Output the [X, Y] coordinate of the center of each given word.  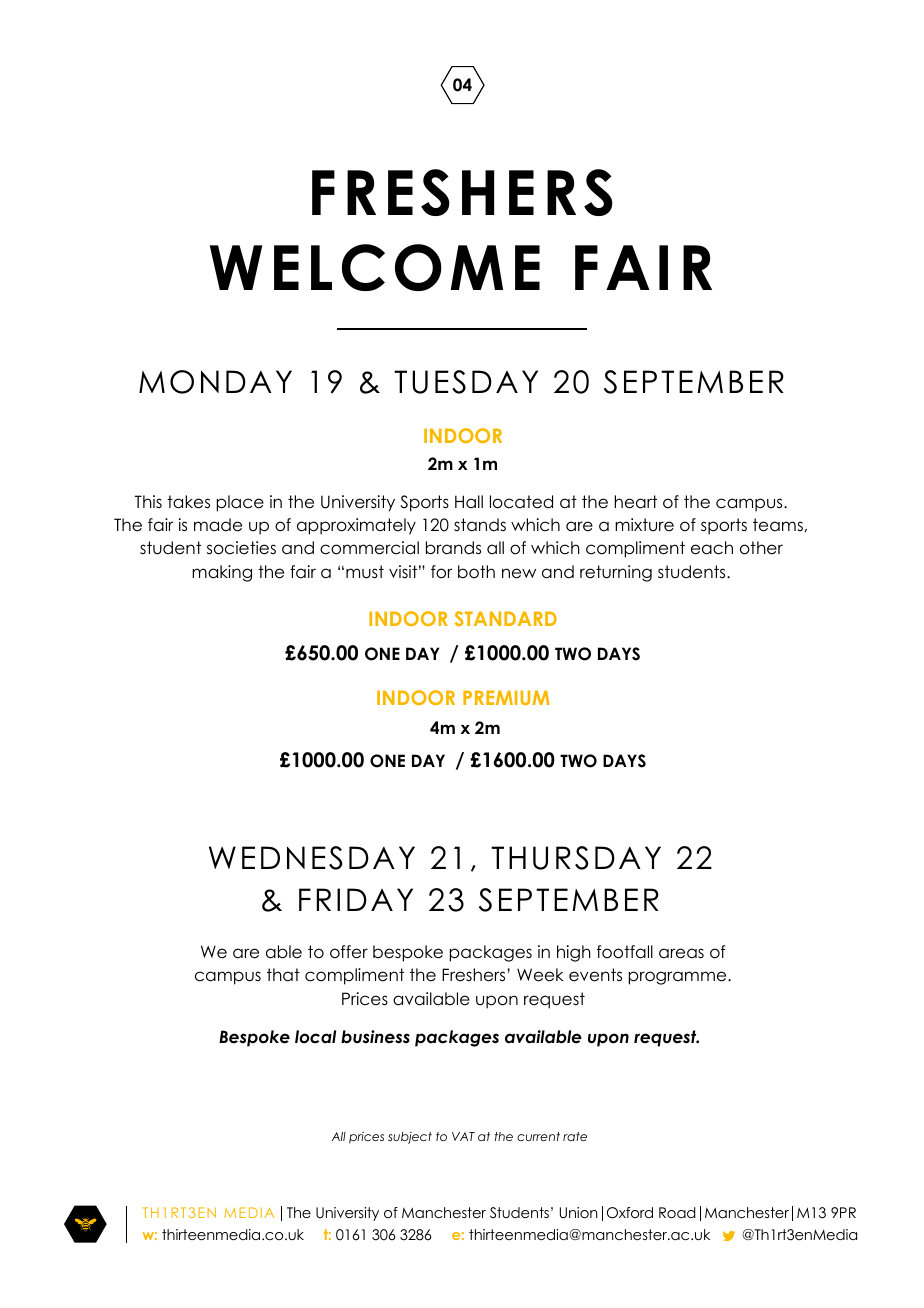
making [222, 573]
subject [410, 1138]
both [476, 572]
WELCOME [375, 267]
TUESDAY [466, 382]
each [712, 548]
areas [681, 953]
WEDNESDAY [312, 858]
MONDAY [215, 382]
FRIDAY [356, 899]
